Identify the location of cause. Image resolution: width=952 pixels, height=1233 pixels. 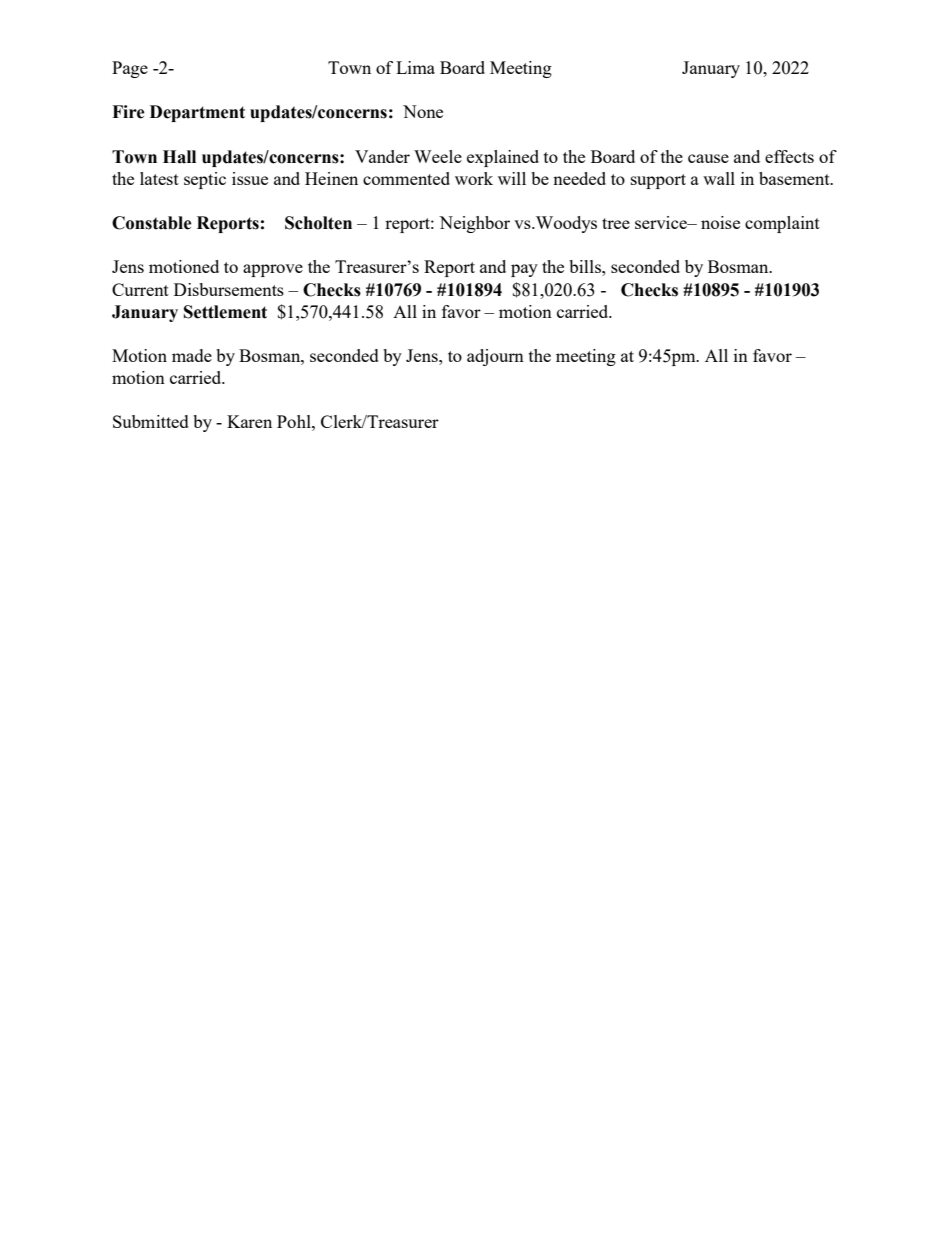
(708, 158).
